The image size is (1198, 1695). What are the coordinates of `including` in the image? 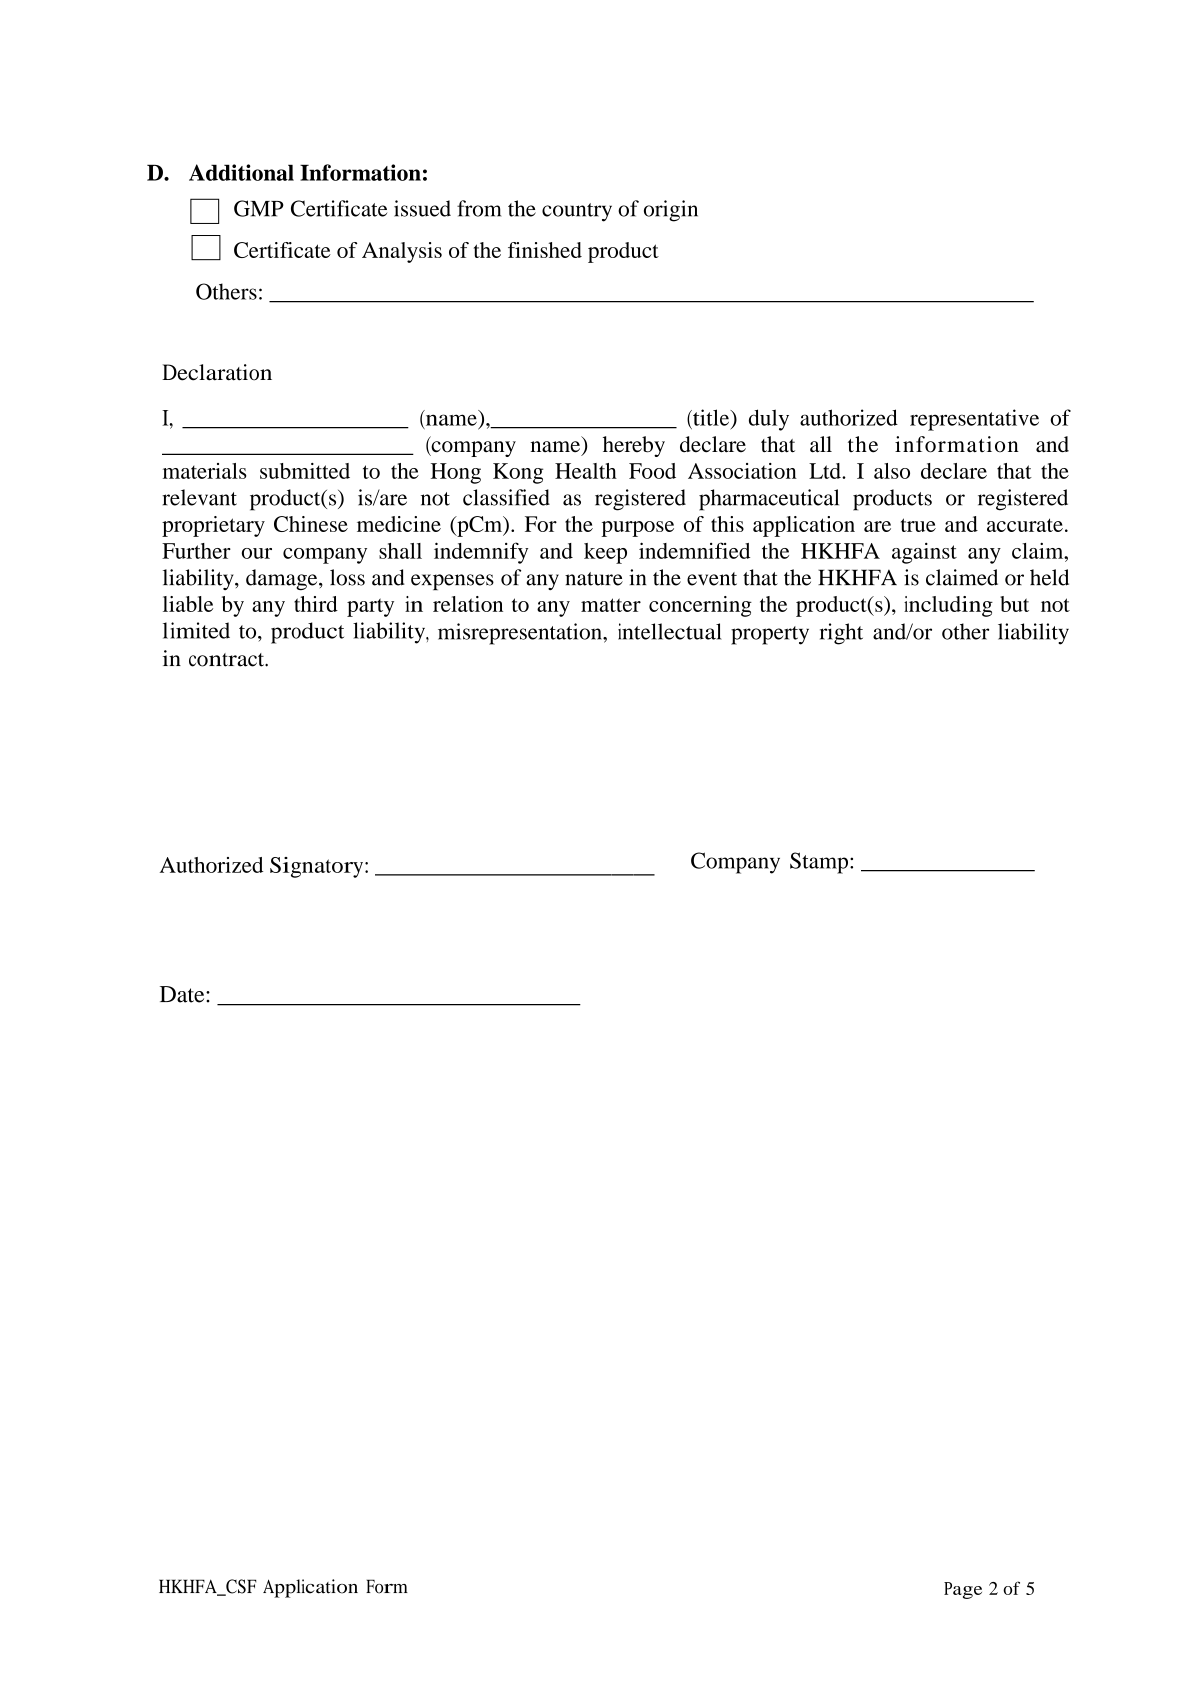 It's located at (948, 606).
